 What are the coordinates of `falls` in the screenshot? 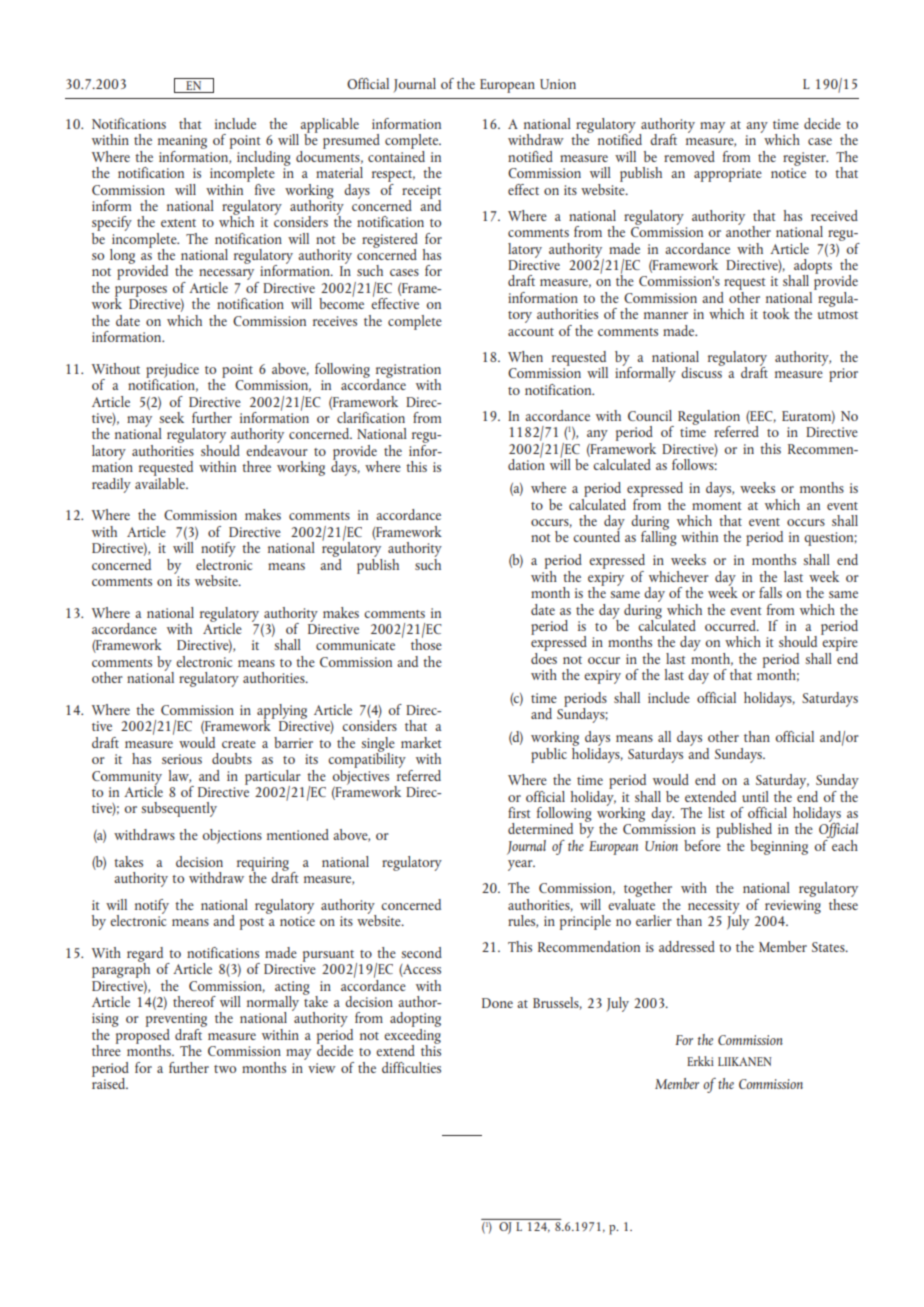 It's located at (770, 592).
